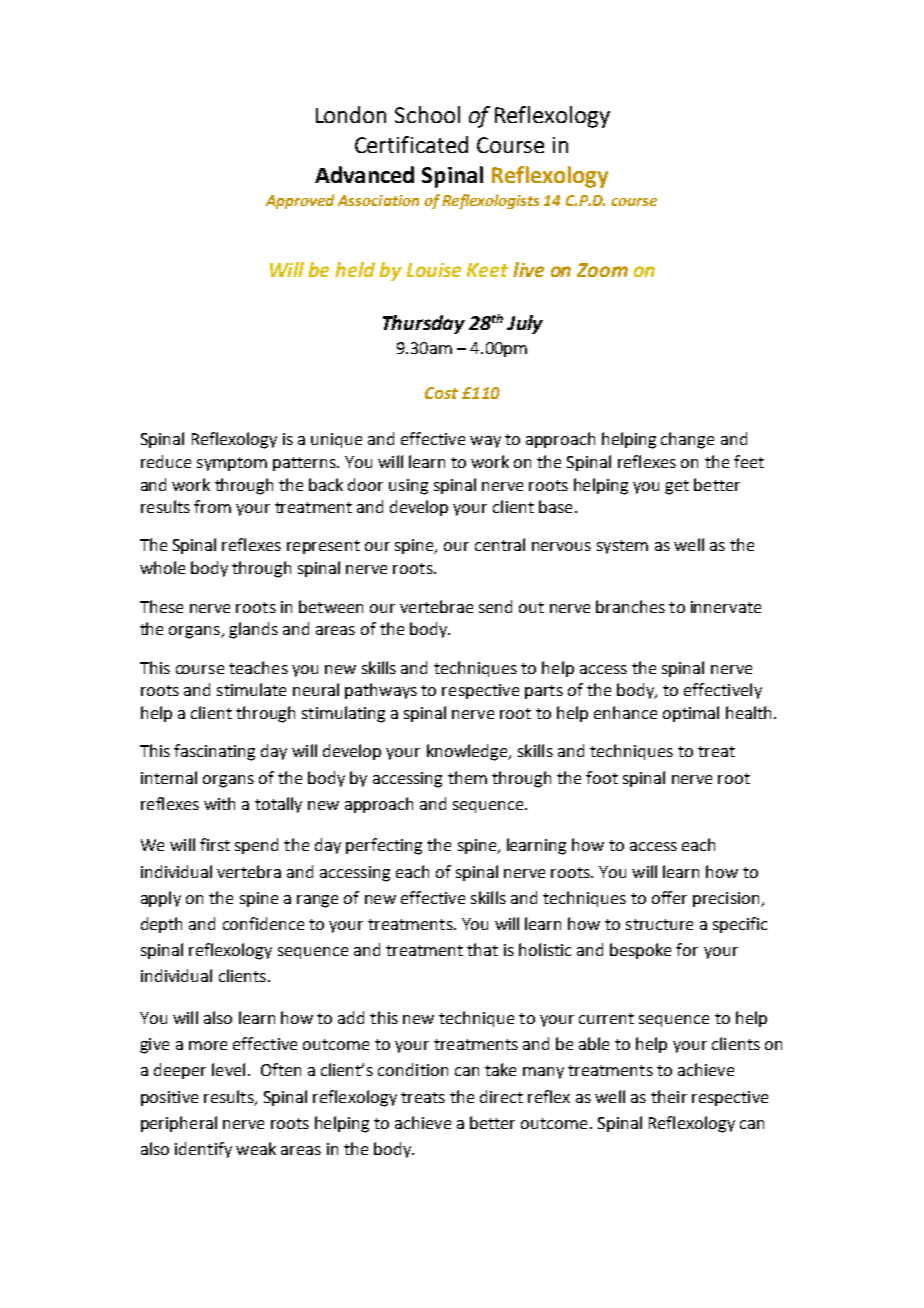 The image size is (924, 1308). What do you see at coordinates (411, 144) in the image?
I see `Certificated` at bounding box center [411, 144].
